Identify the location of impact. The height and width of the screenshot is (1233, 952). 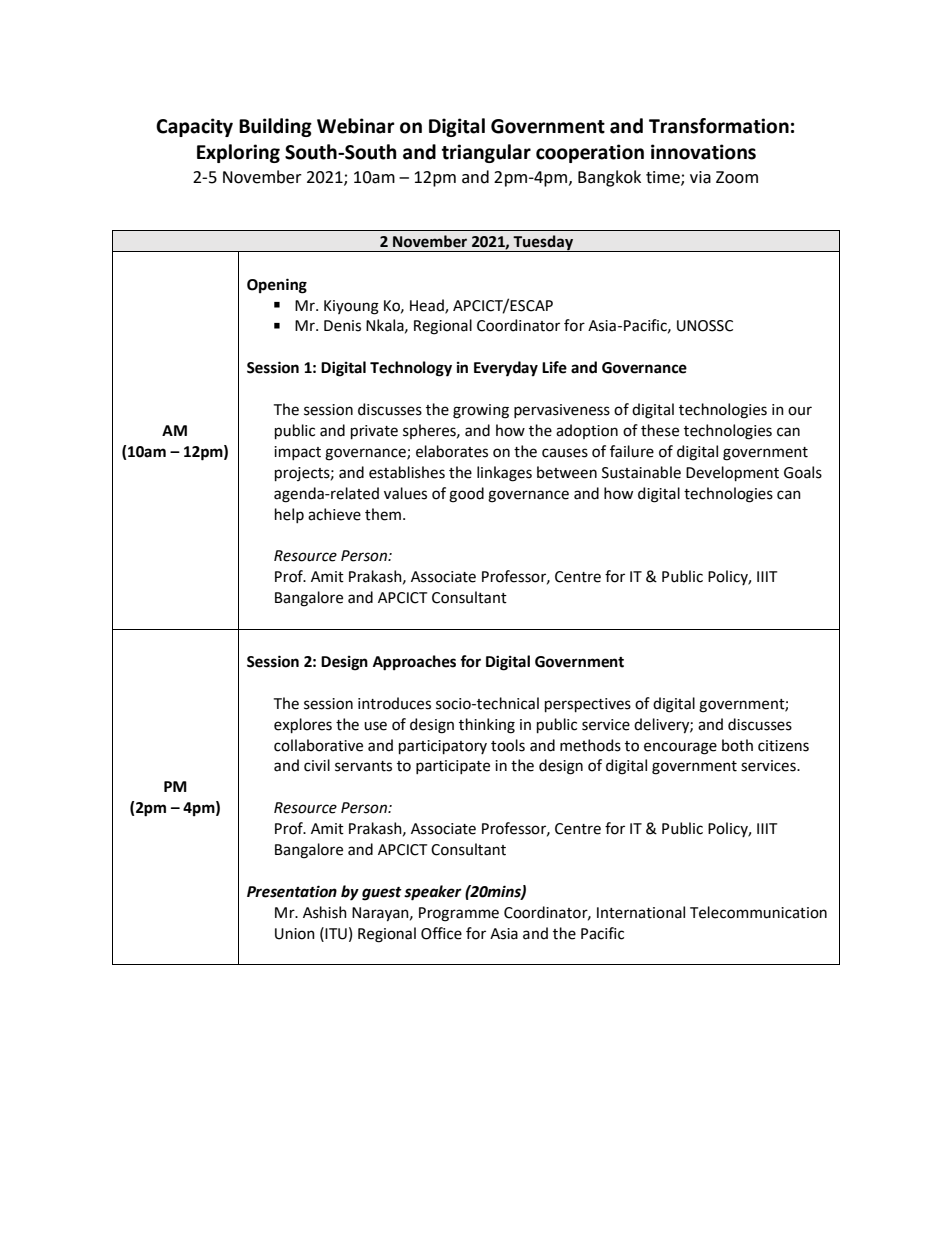
(297, 453).
